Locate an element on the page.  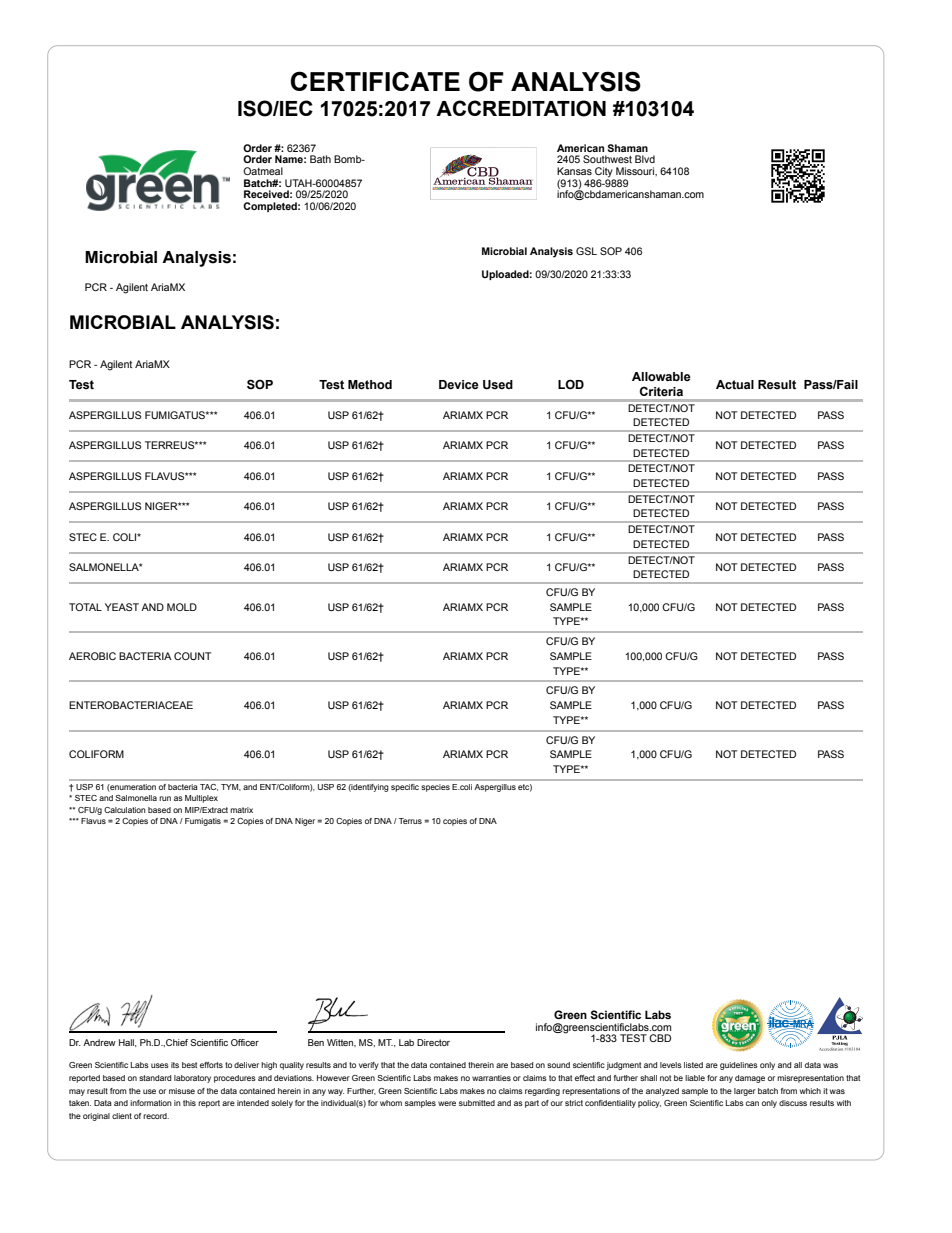
MOLD is located at coordinates (182, 607).
